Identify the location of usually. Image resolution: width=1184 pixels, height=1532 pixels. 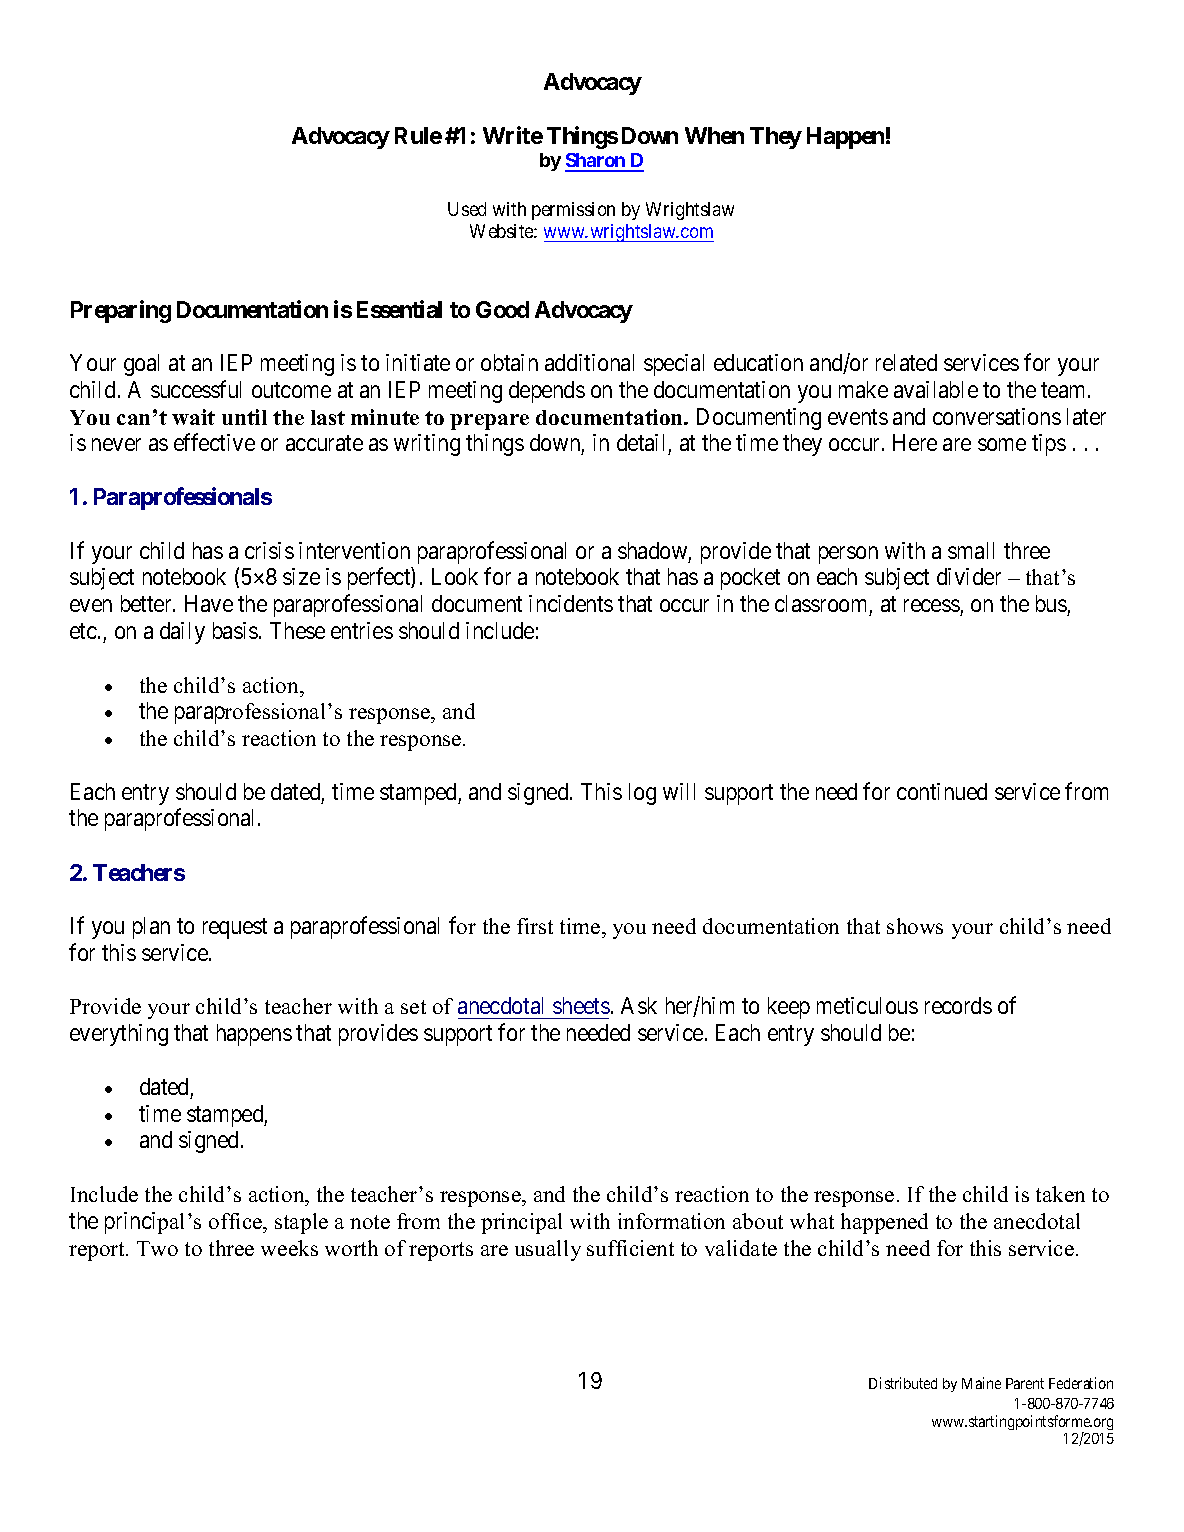
(548, 1250).
